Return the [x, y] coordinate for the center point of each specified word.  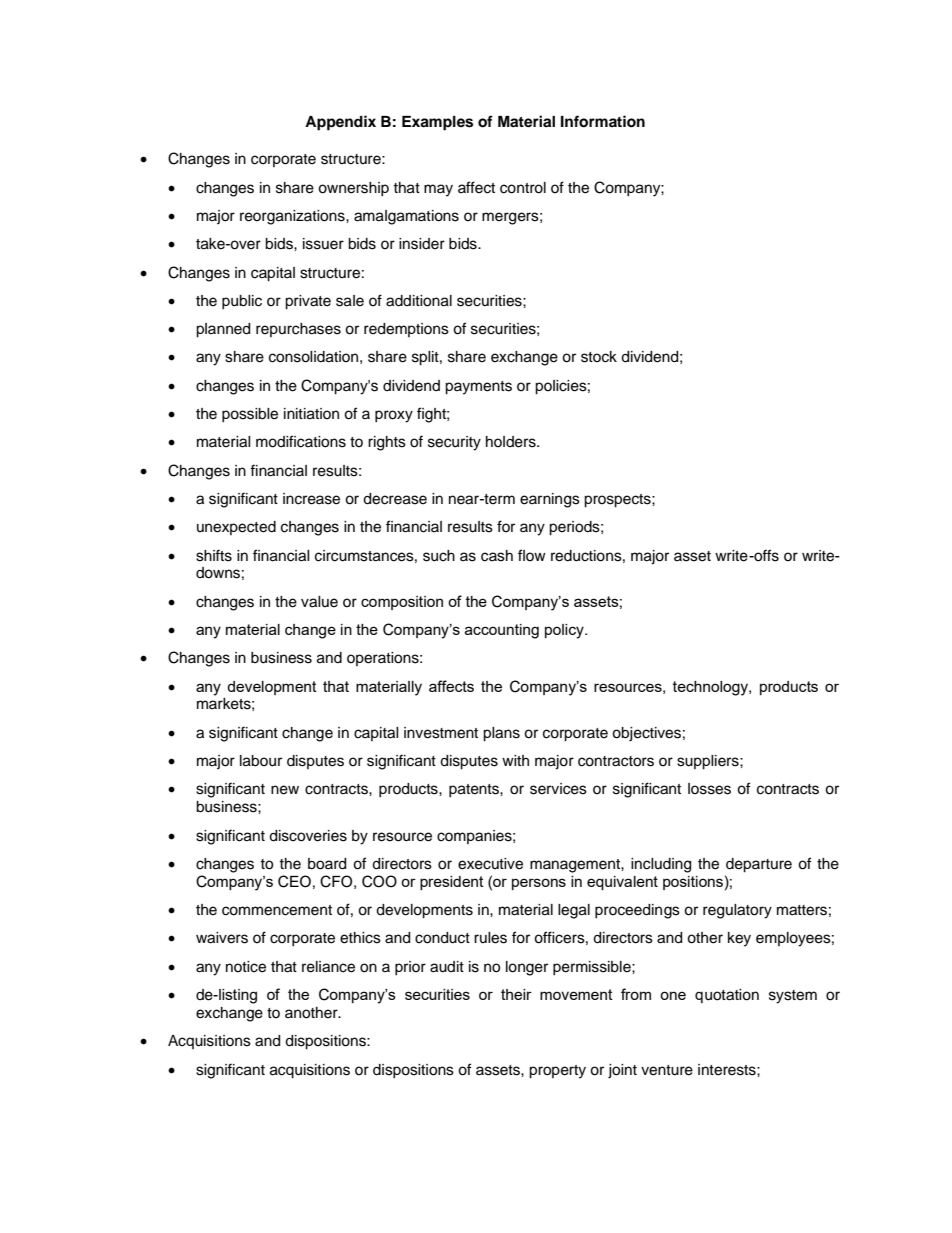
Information [603, 121]
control [523, 188]
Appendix [340, 123]
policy [565, 631]
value [319, 602]
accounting [502, 631]
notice [246, 967]
